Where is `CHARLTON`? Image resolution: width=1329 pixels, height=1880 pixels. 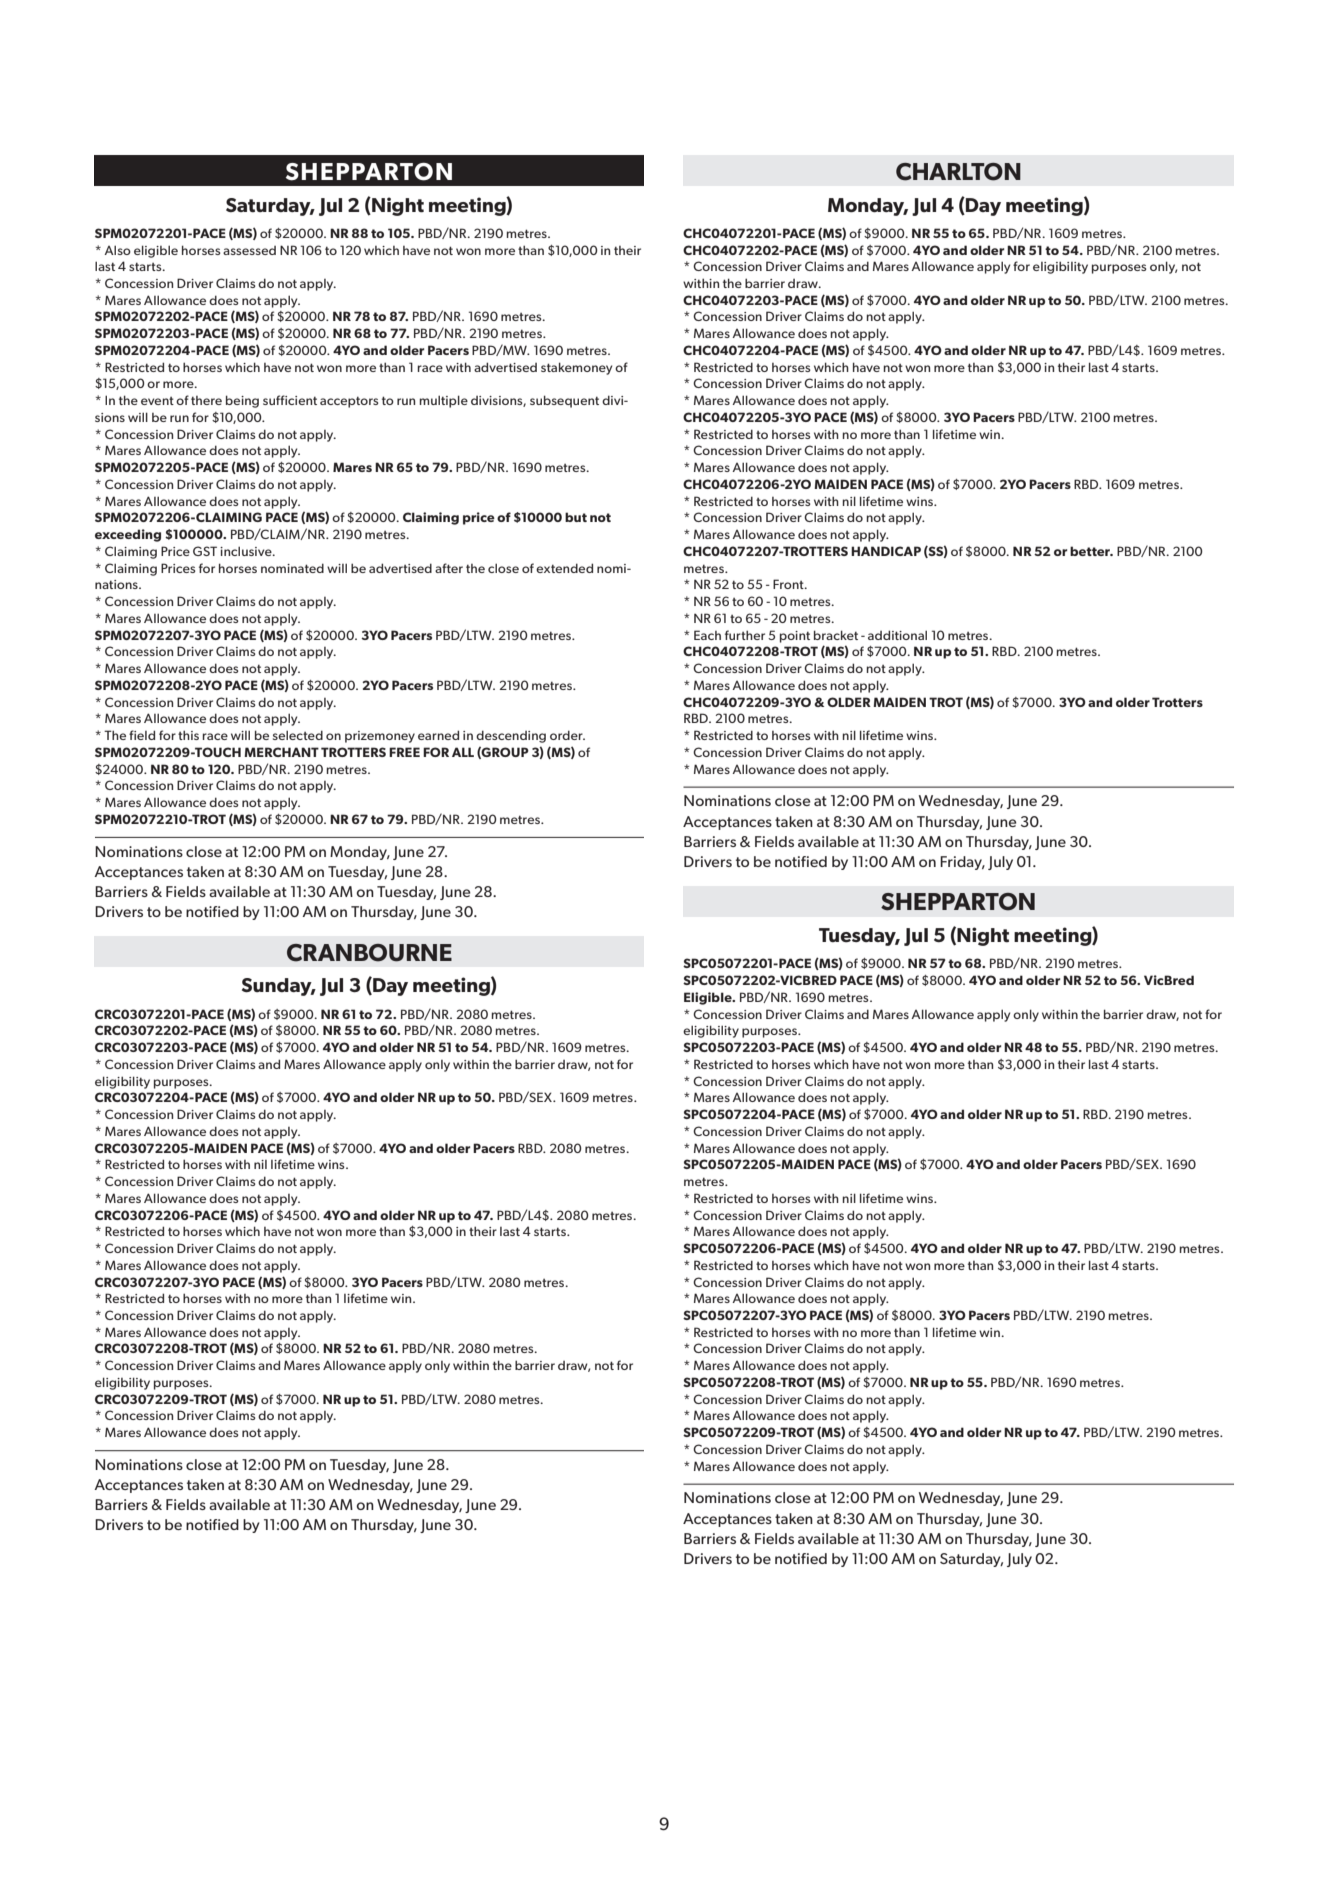
CHARLTON is located at coordinates (958, 172).
